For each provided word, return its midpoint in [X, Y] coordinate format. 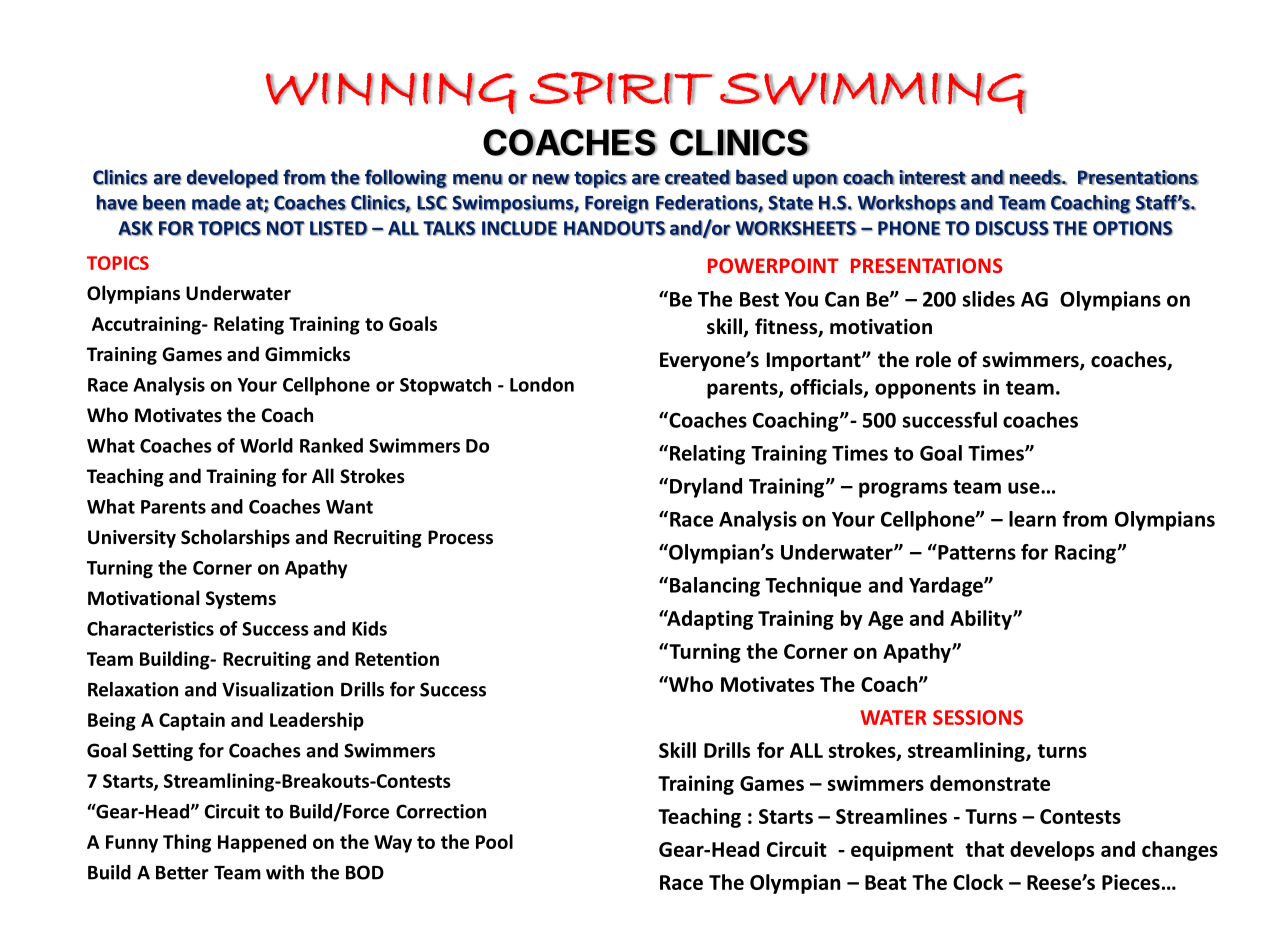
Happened [262, 843]
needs [1036, 177]
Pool [494, 841]
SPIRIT [621, 88]
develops [1052, 851]
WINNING [391, 93]
